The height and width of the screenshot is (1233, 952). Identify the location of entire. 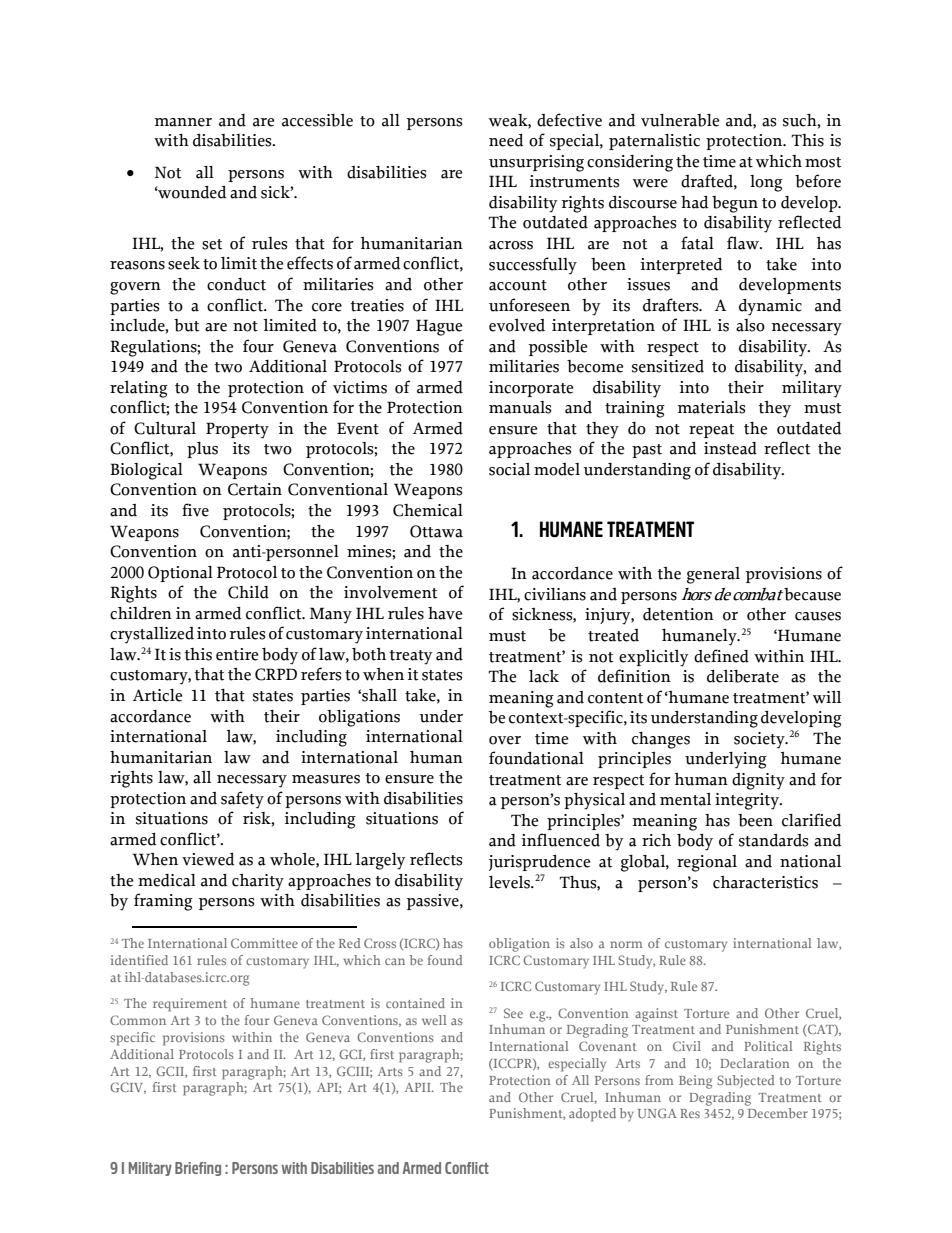
(237, 654).
